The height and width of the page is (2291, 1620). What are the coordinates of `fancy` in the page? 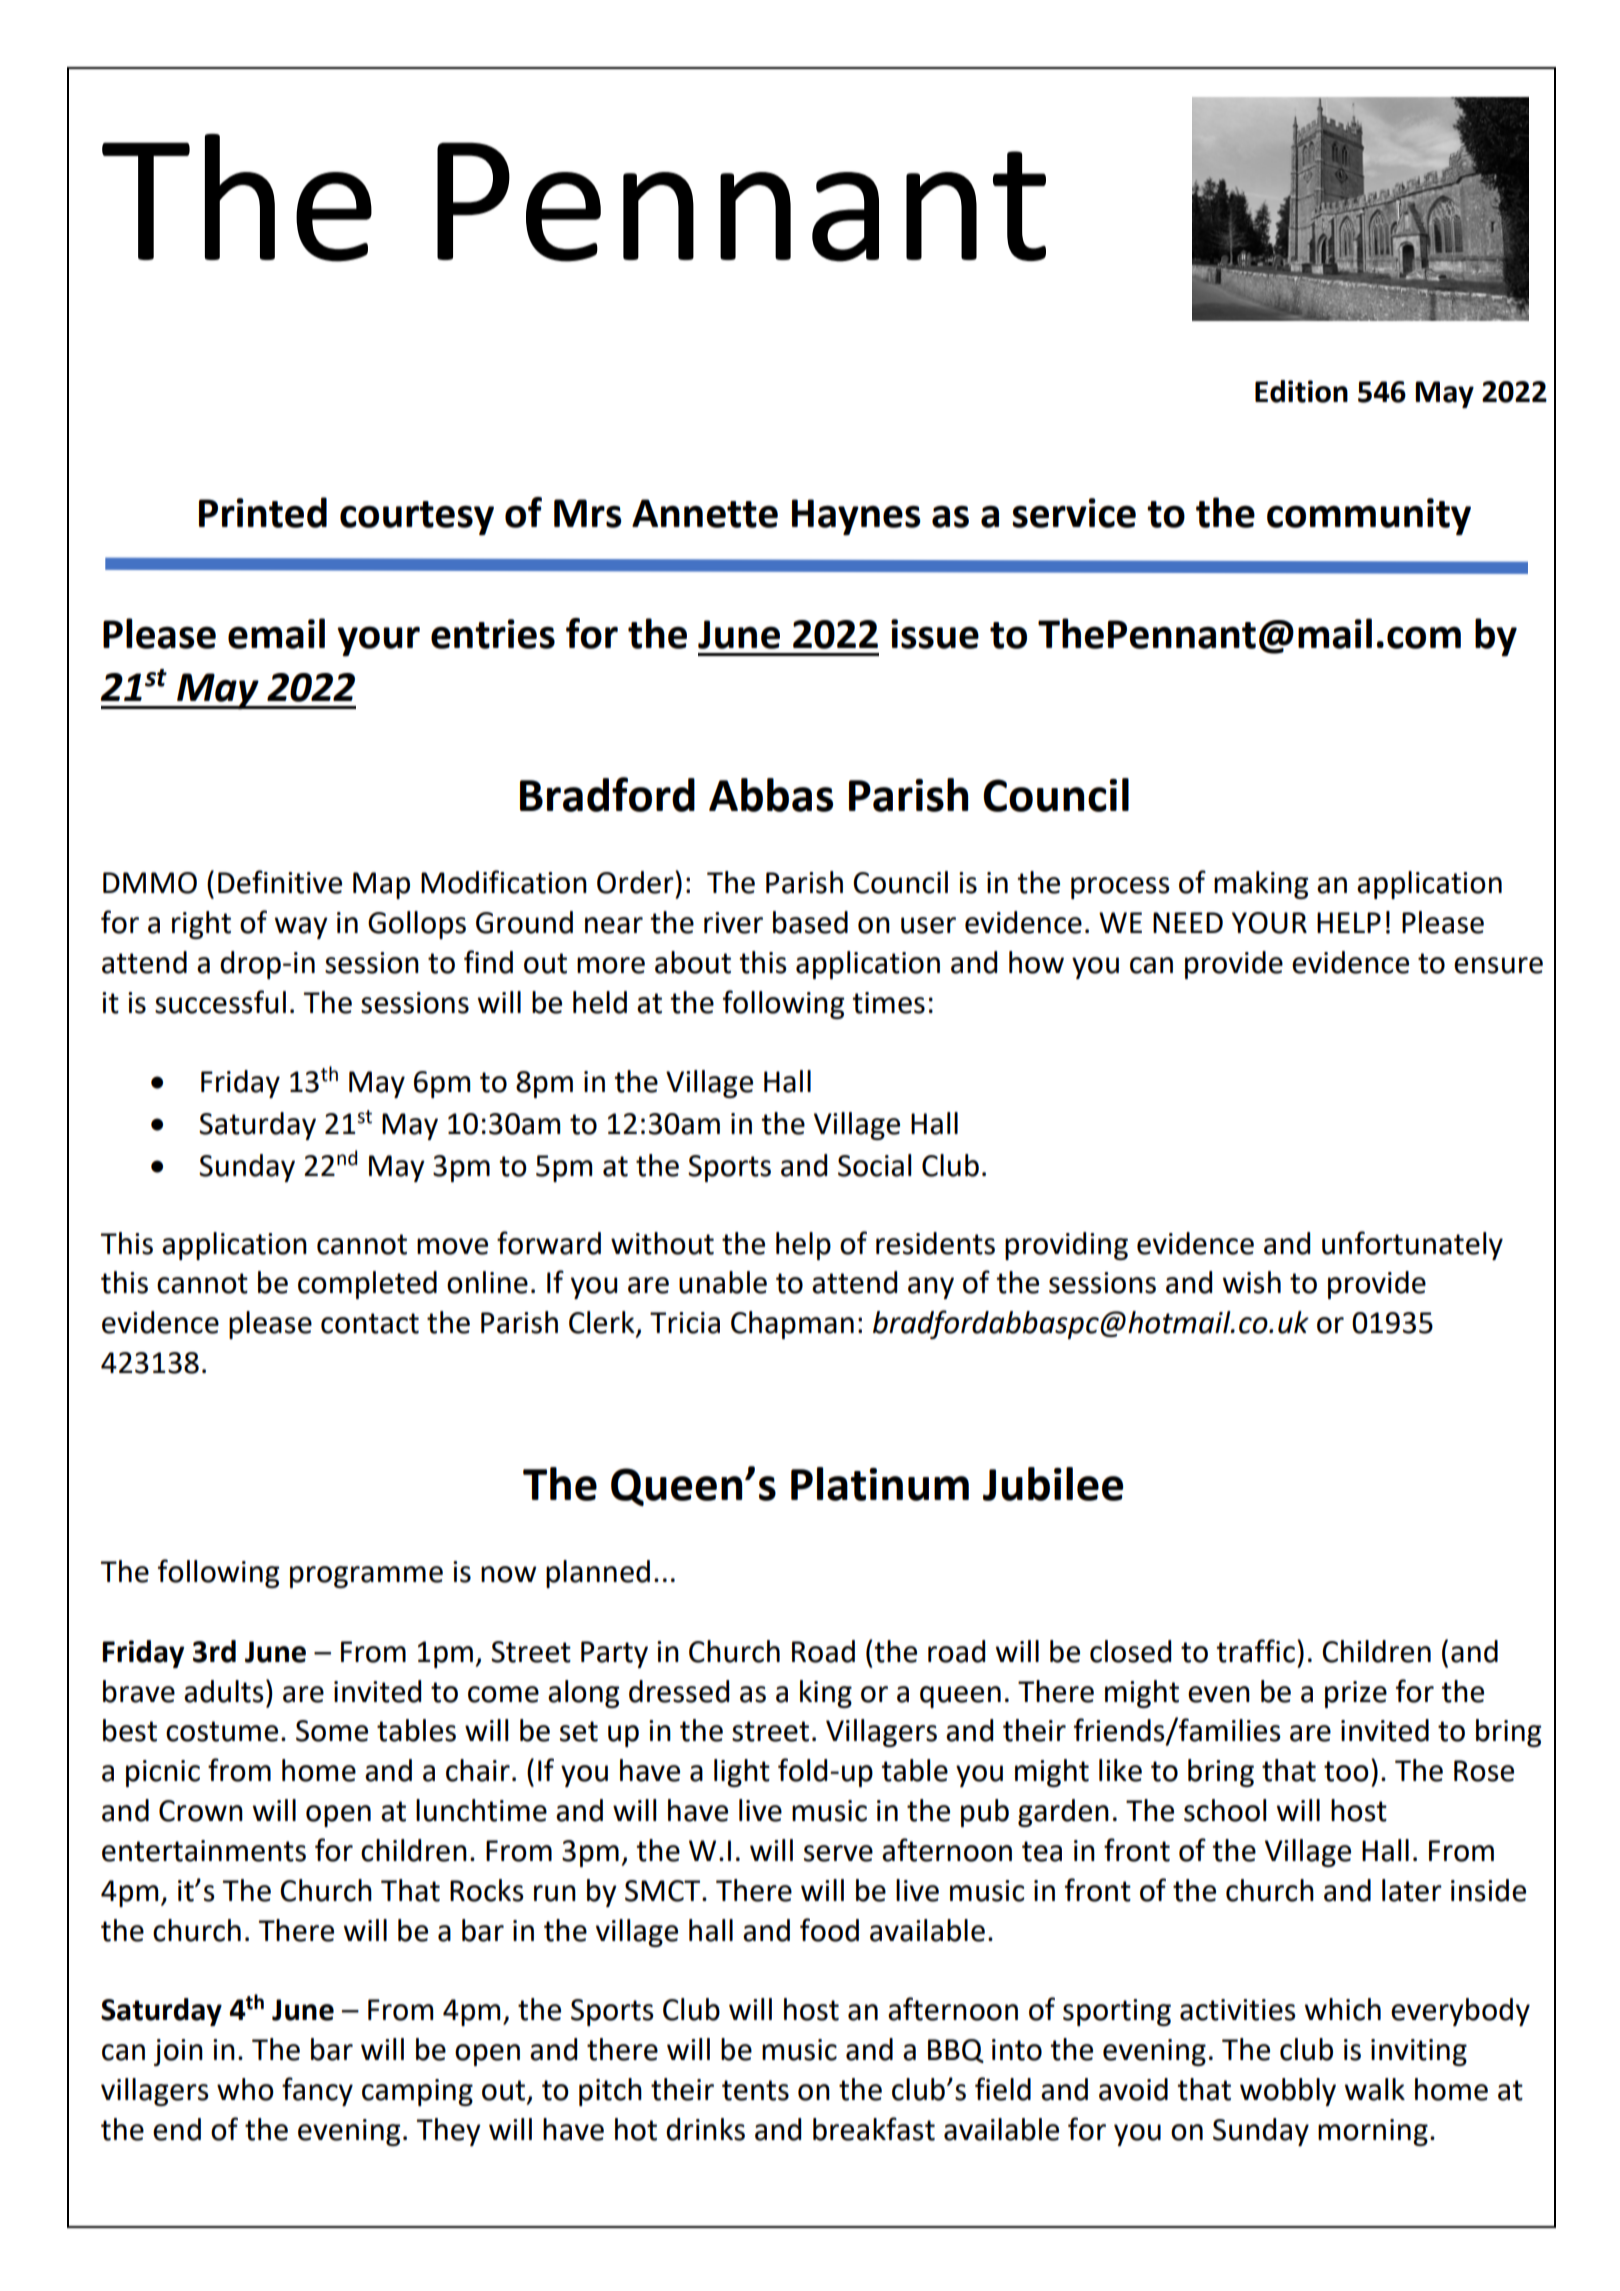 It's located at (317, 2091).
